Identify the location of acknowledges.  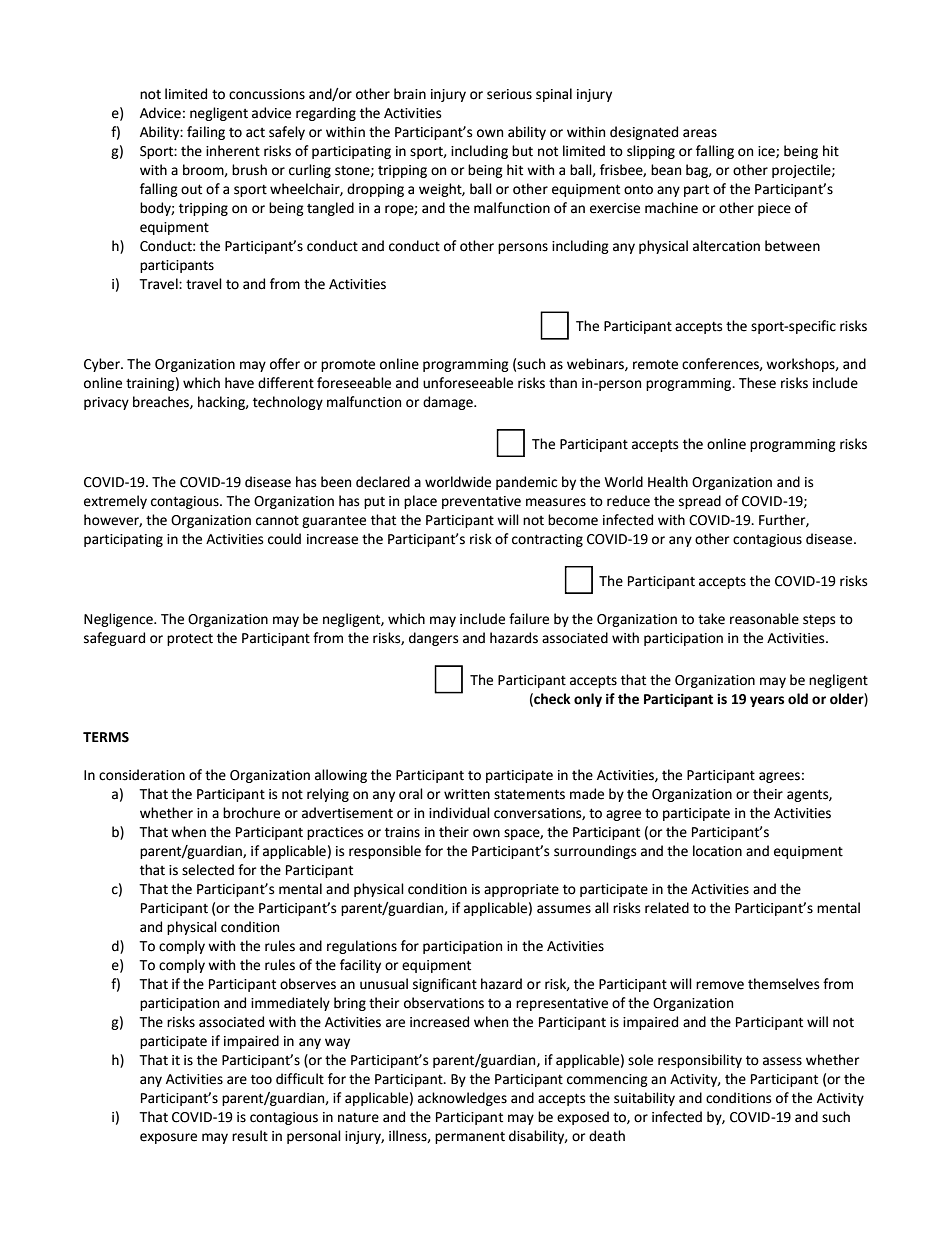
(462, 1099).
